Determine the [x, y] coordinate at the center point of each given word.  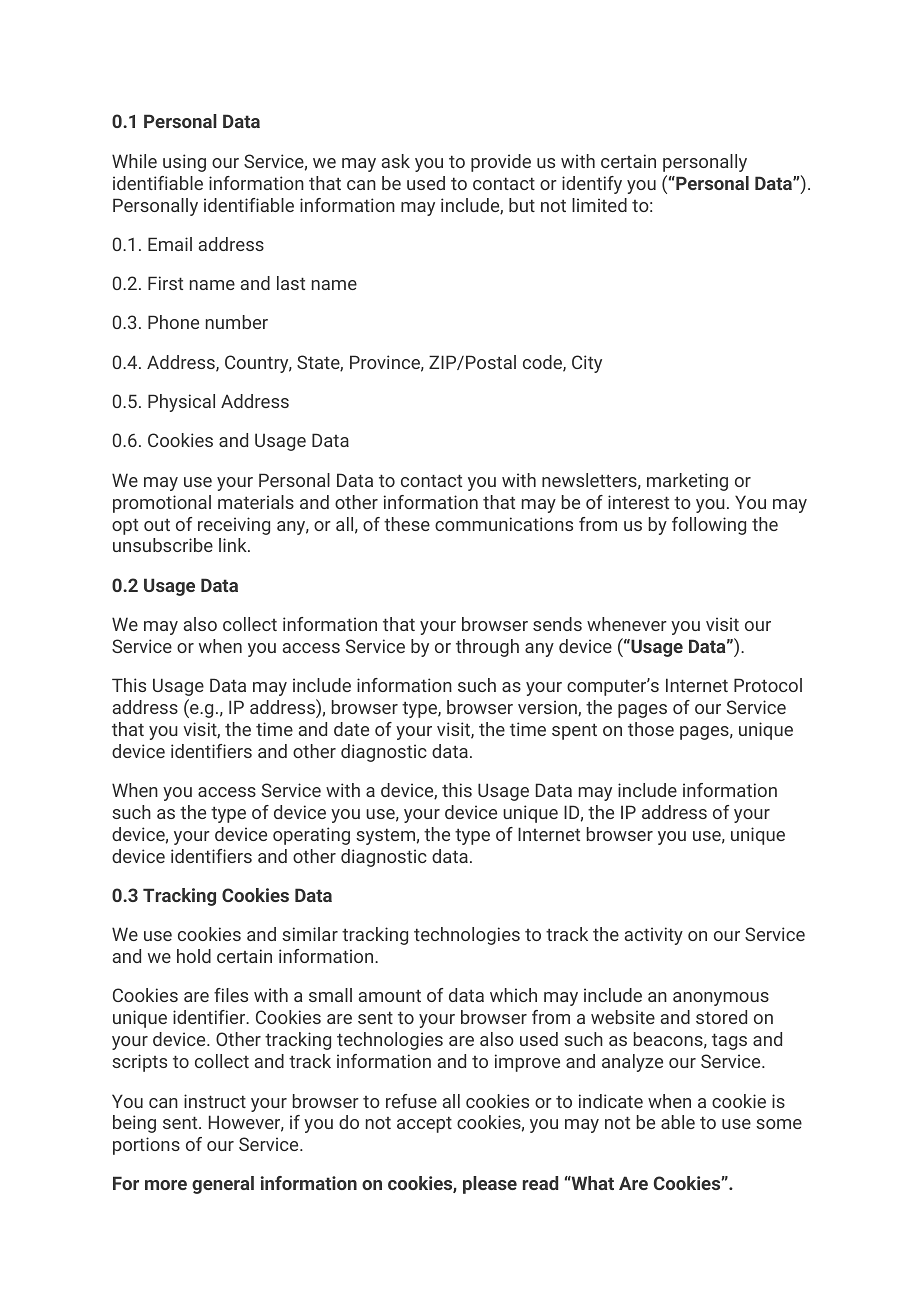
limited [599, 205]
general [223, 1185]
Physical [181, 403]
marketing [687, 482]
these [407, 524]
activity [654, 936]
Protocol [768, 685]
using [184, 163]
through [487, 648]
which [513, 995]
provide [501, 163]
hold [194, 956]
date [351, 729]
